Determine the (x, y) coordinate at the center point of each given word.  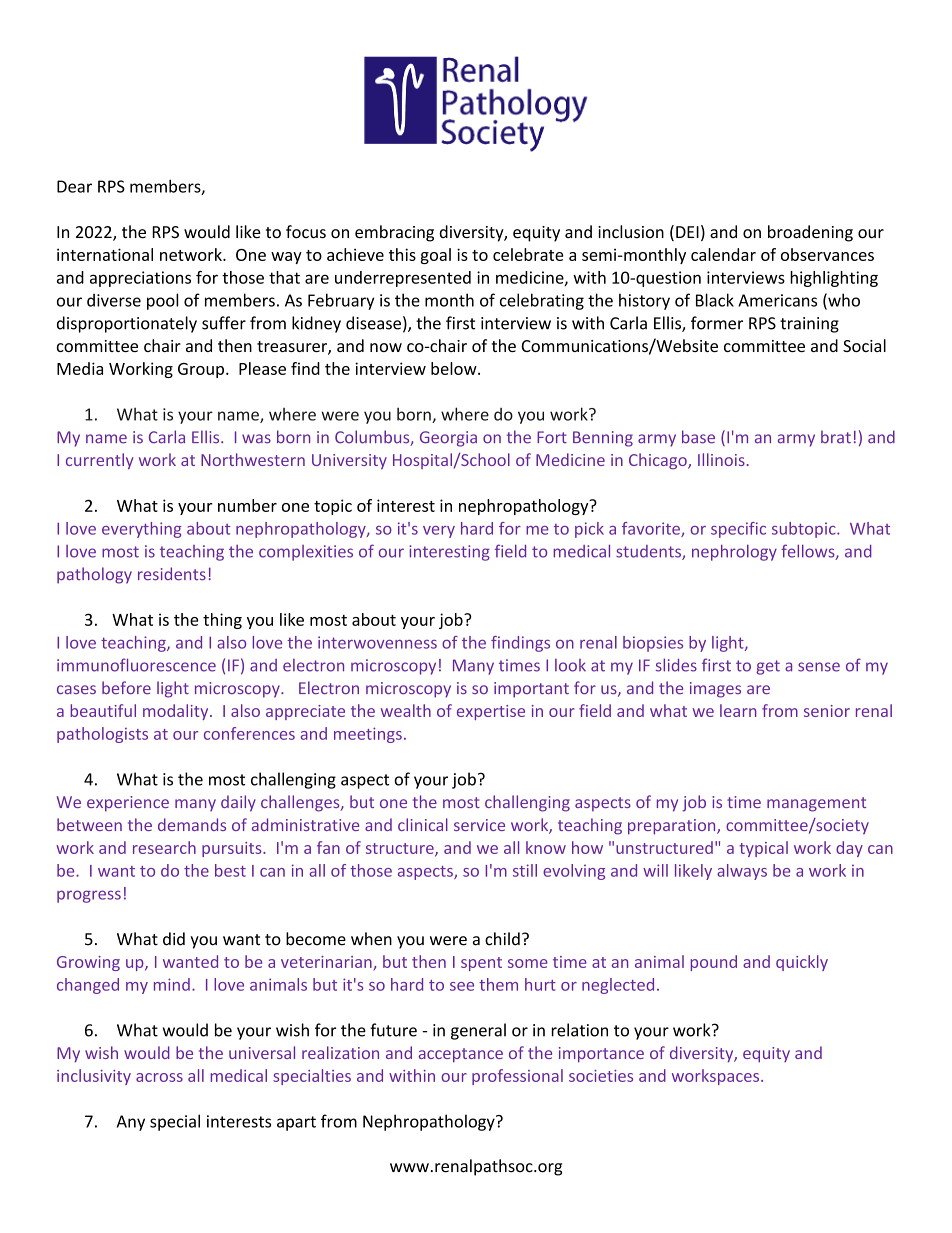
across (159, 1077)
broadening (810, 233)
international (105, 254)
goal (435, 256)
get (768, 667)
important (531, 690)
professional (517, 1077)
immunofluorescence (136, 665)
